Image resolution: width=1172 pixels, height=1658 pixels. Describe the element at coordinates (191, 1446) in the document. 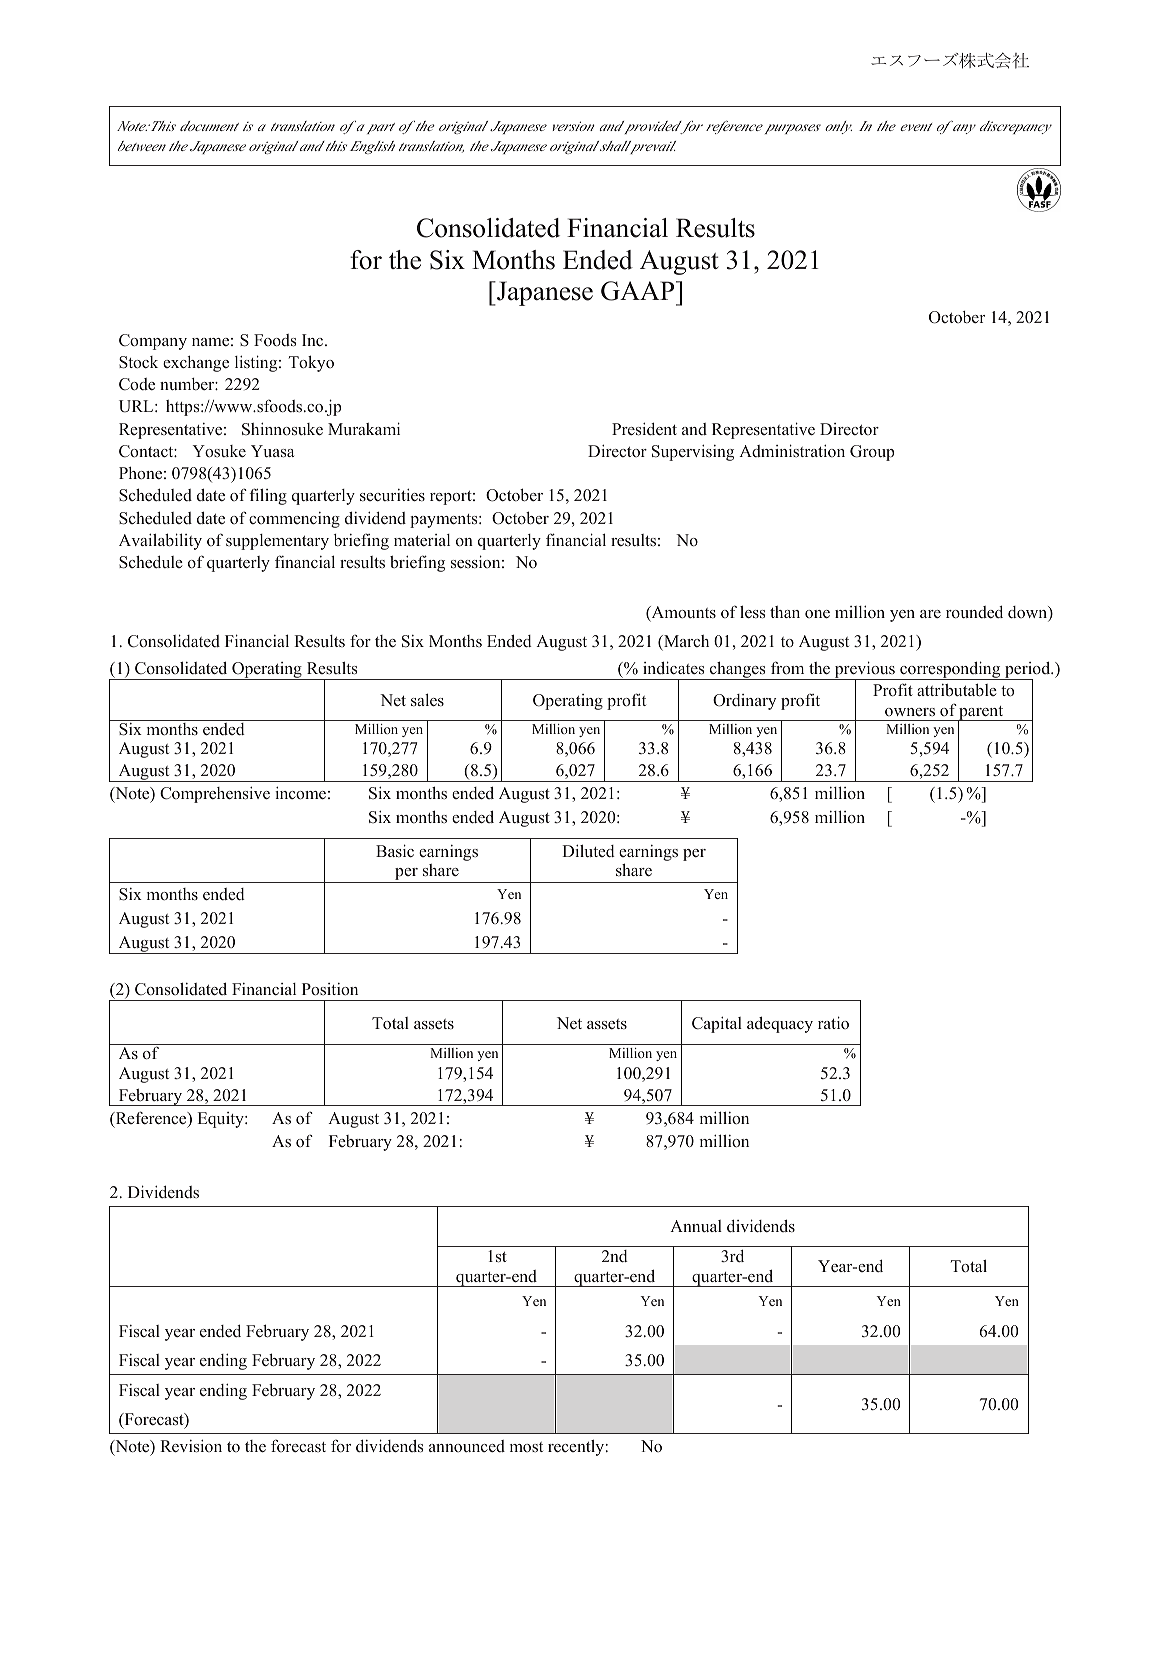

I see `Revision` at that location.
